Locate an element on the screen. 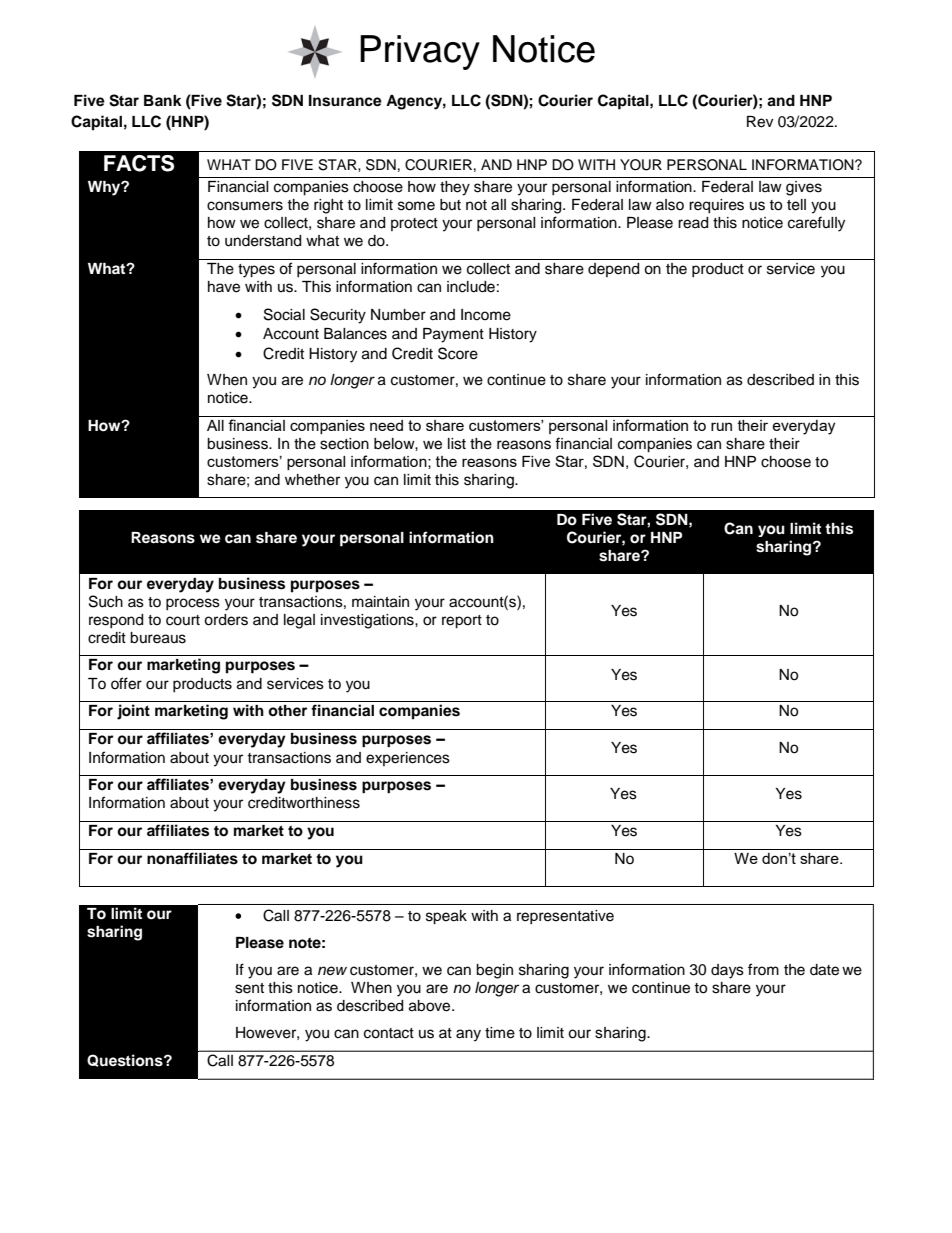  bureaus is located at coordinates (158, 638).
